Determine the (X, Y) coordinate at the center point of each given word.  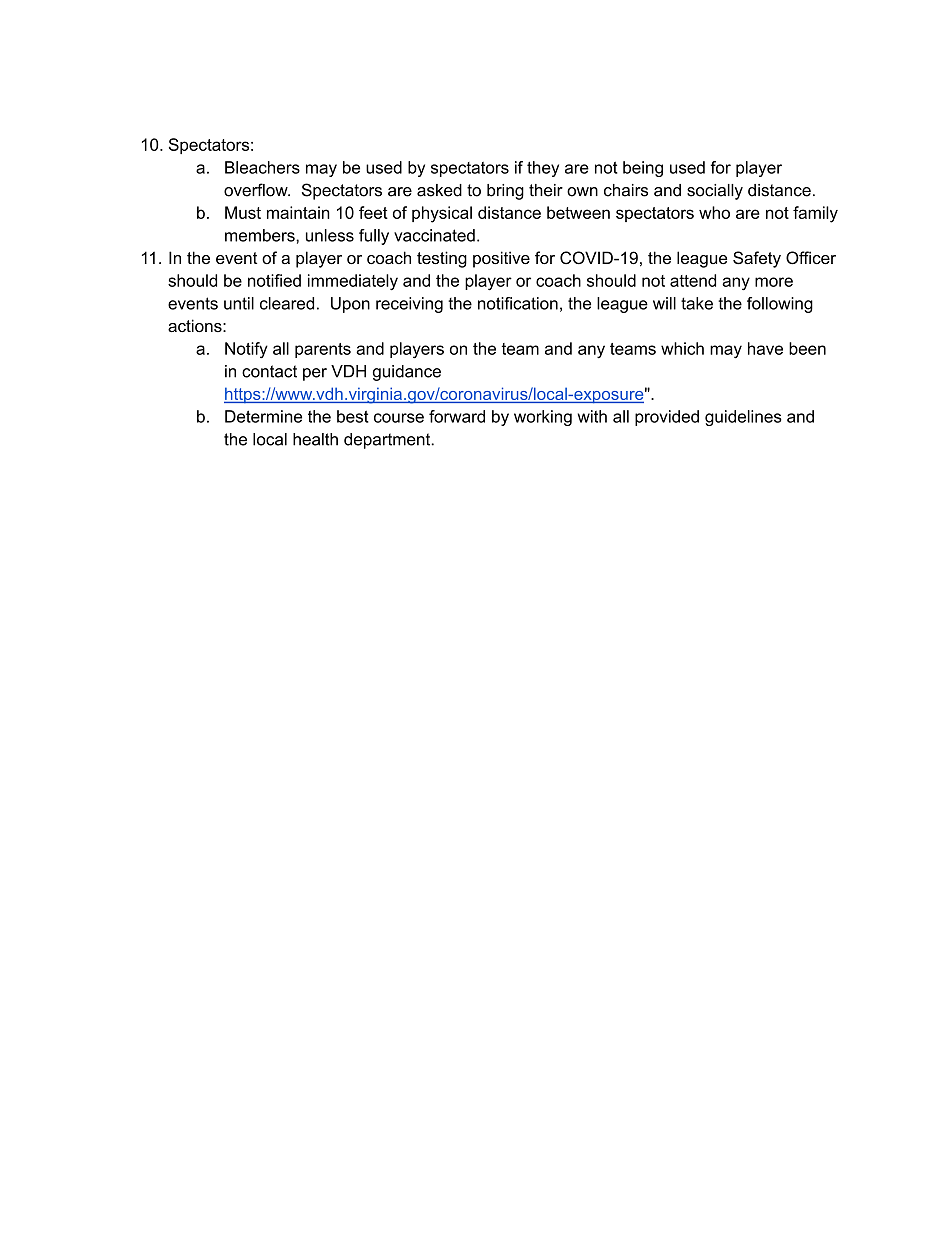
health (315, 439)
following (780, 305)
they (543, 169)
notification (518, 303)
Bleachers (262, 167)
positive (501, 259)
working (543, 418)
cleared (287, 303)
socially (715, 192)
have (765, 348)
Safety (757, 259)
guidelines (743, 418)
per (315, 374)
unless (330, 235)
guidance (407, 373)
